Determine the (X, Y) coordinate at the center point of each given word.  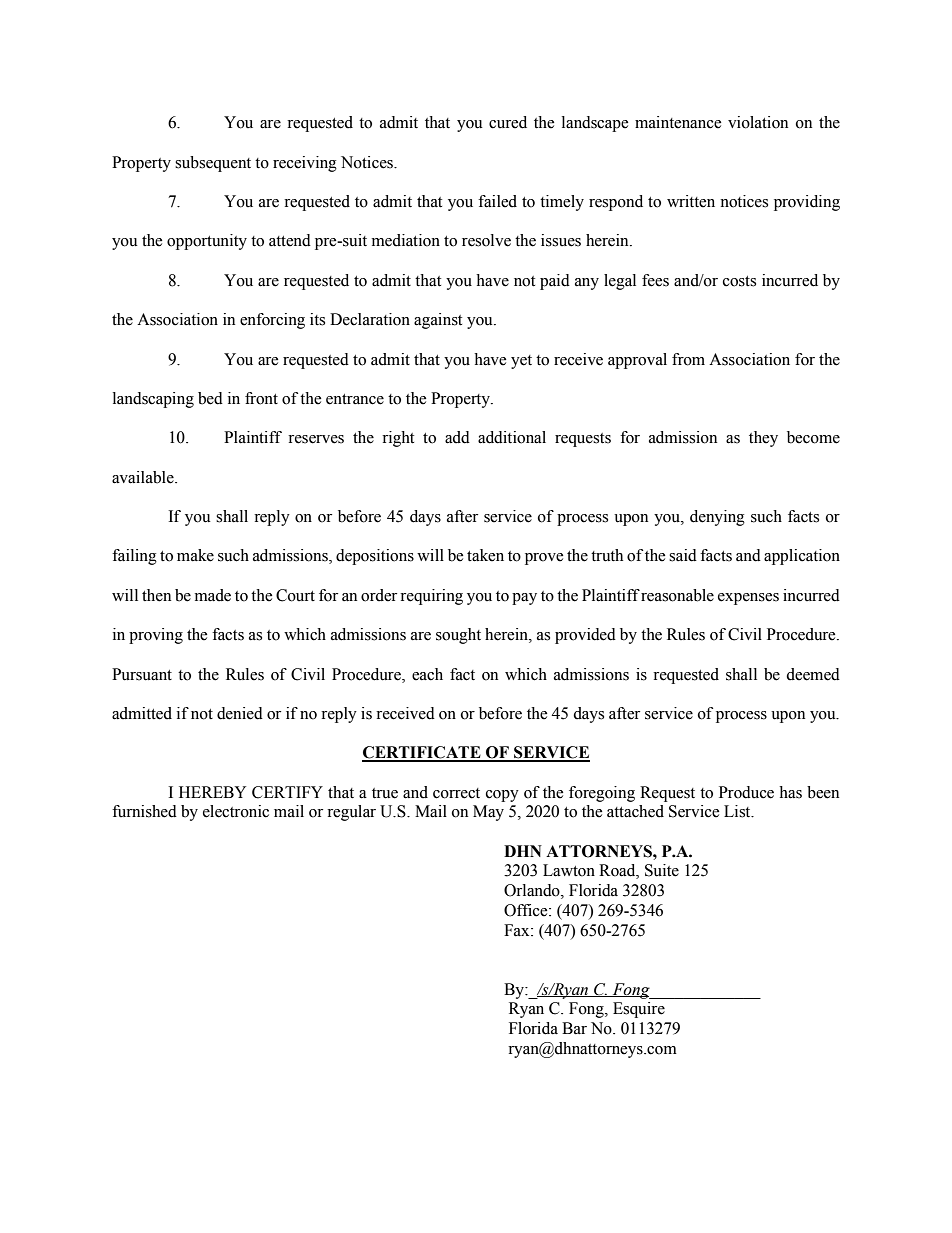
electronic (236, 811)
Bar (574, 1028)
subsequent (213, 164)
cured (508, 122)
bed (210, 398)
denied (240, 713)
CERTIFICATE (422, 753)
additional (512, 437)
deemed (813, 674)
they (763, 439)
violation (758, 122)
